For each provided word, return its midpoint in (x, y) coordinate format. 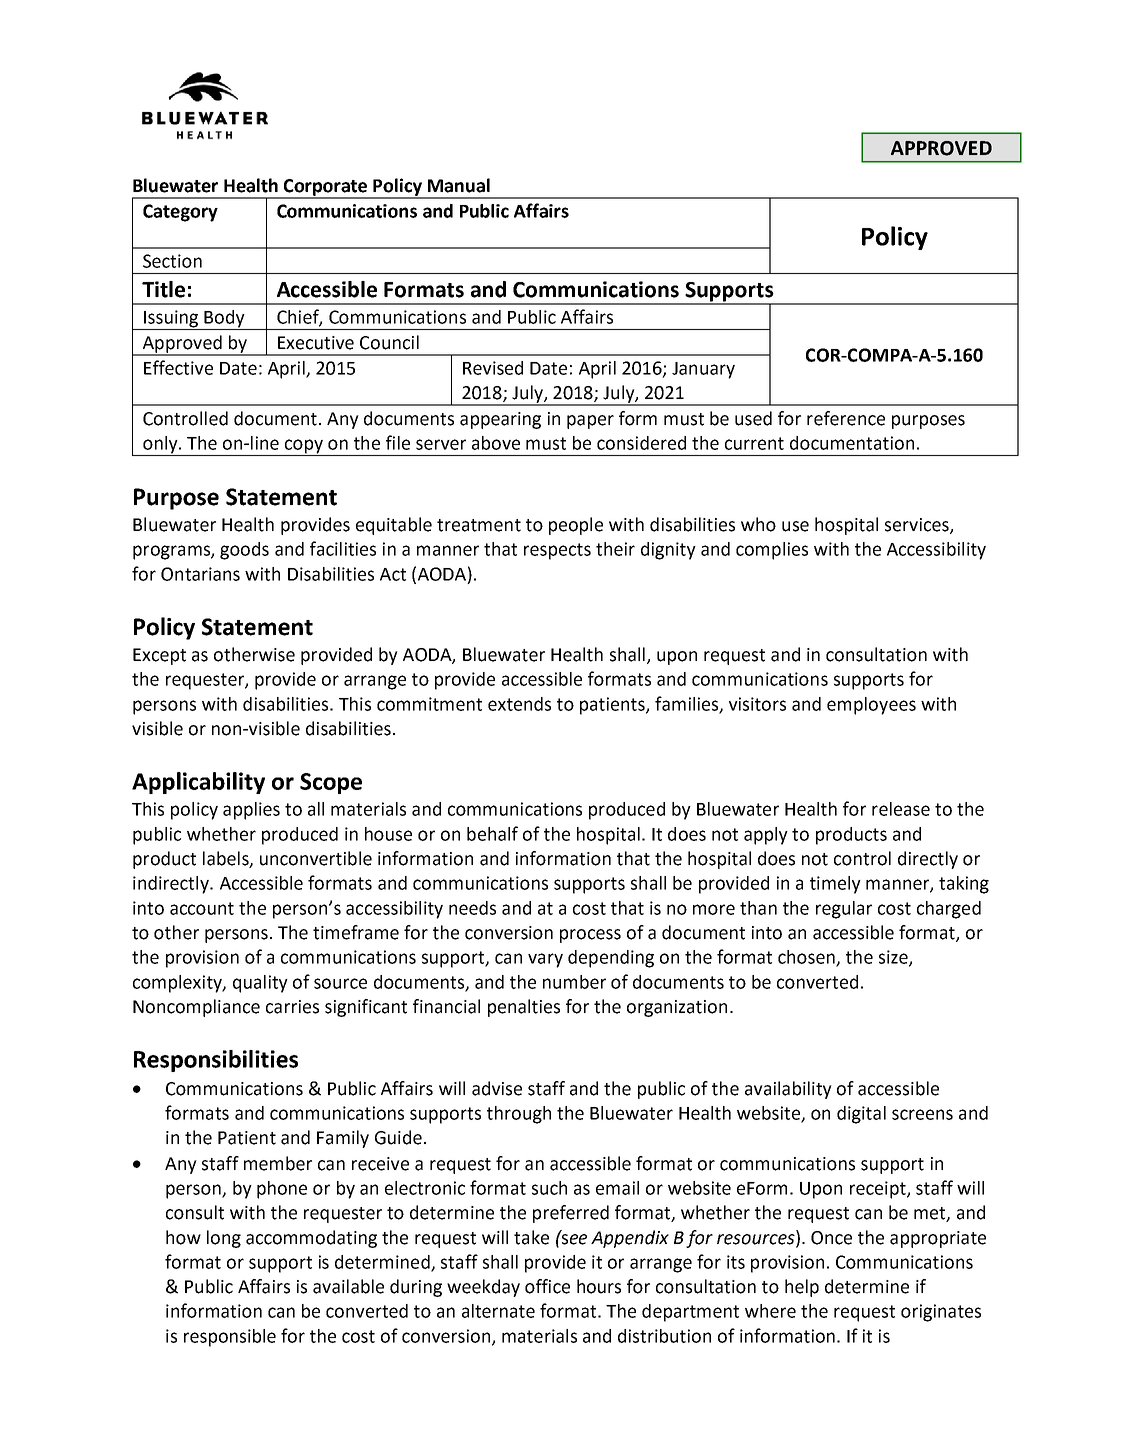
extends (519, 704)
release (901, 809)
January (703, 370)
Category (180, 213)
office (547, 1286)
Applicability (198, 783)
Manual (459, 185)
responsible (230, 1338)
